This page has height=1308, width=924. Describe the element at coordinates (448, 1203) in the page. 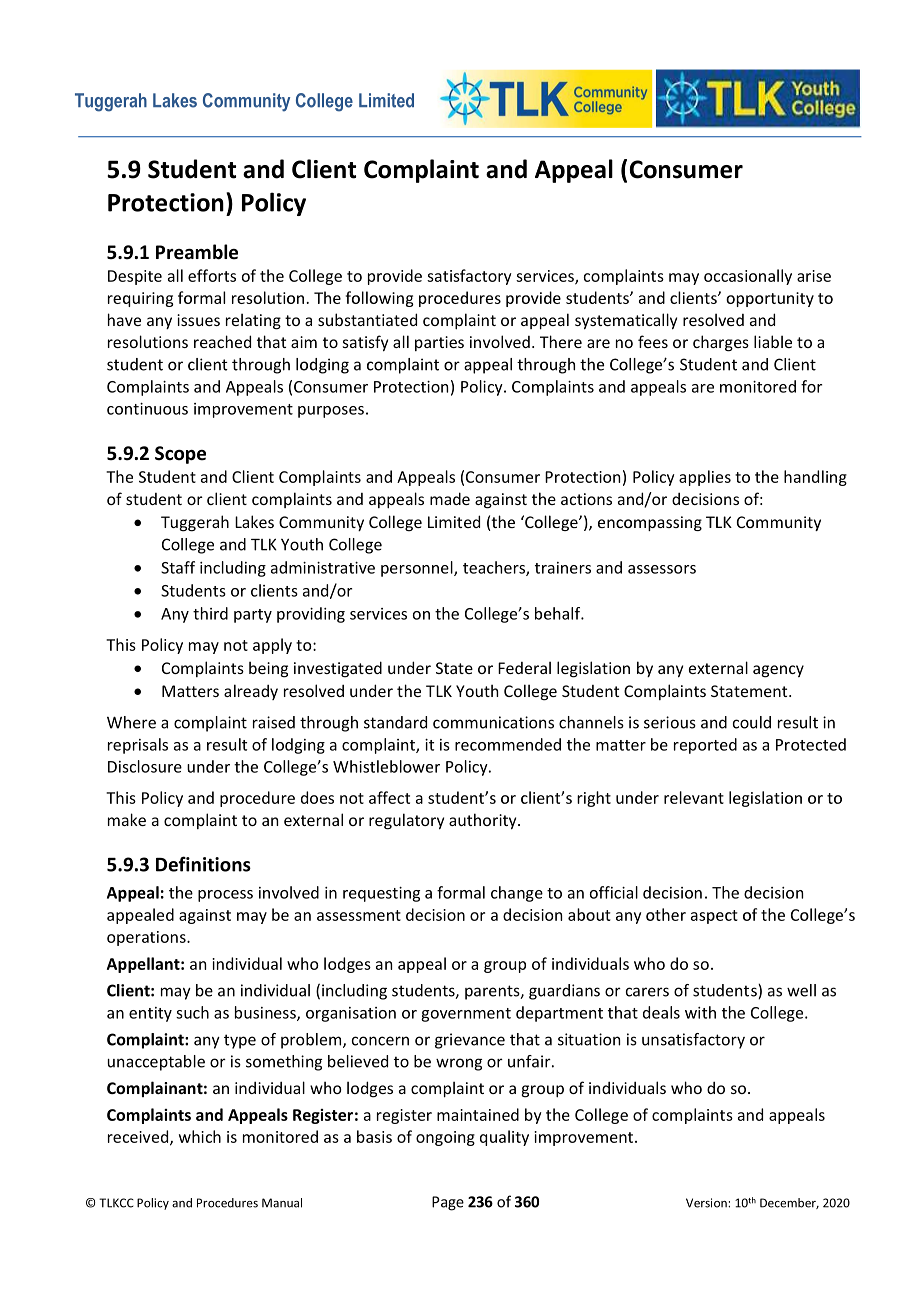

I see `Page` at that location.
